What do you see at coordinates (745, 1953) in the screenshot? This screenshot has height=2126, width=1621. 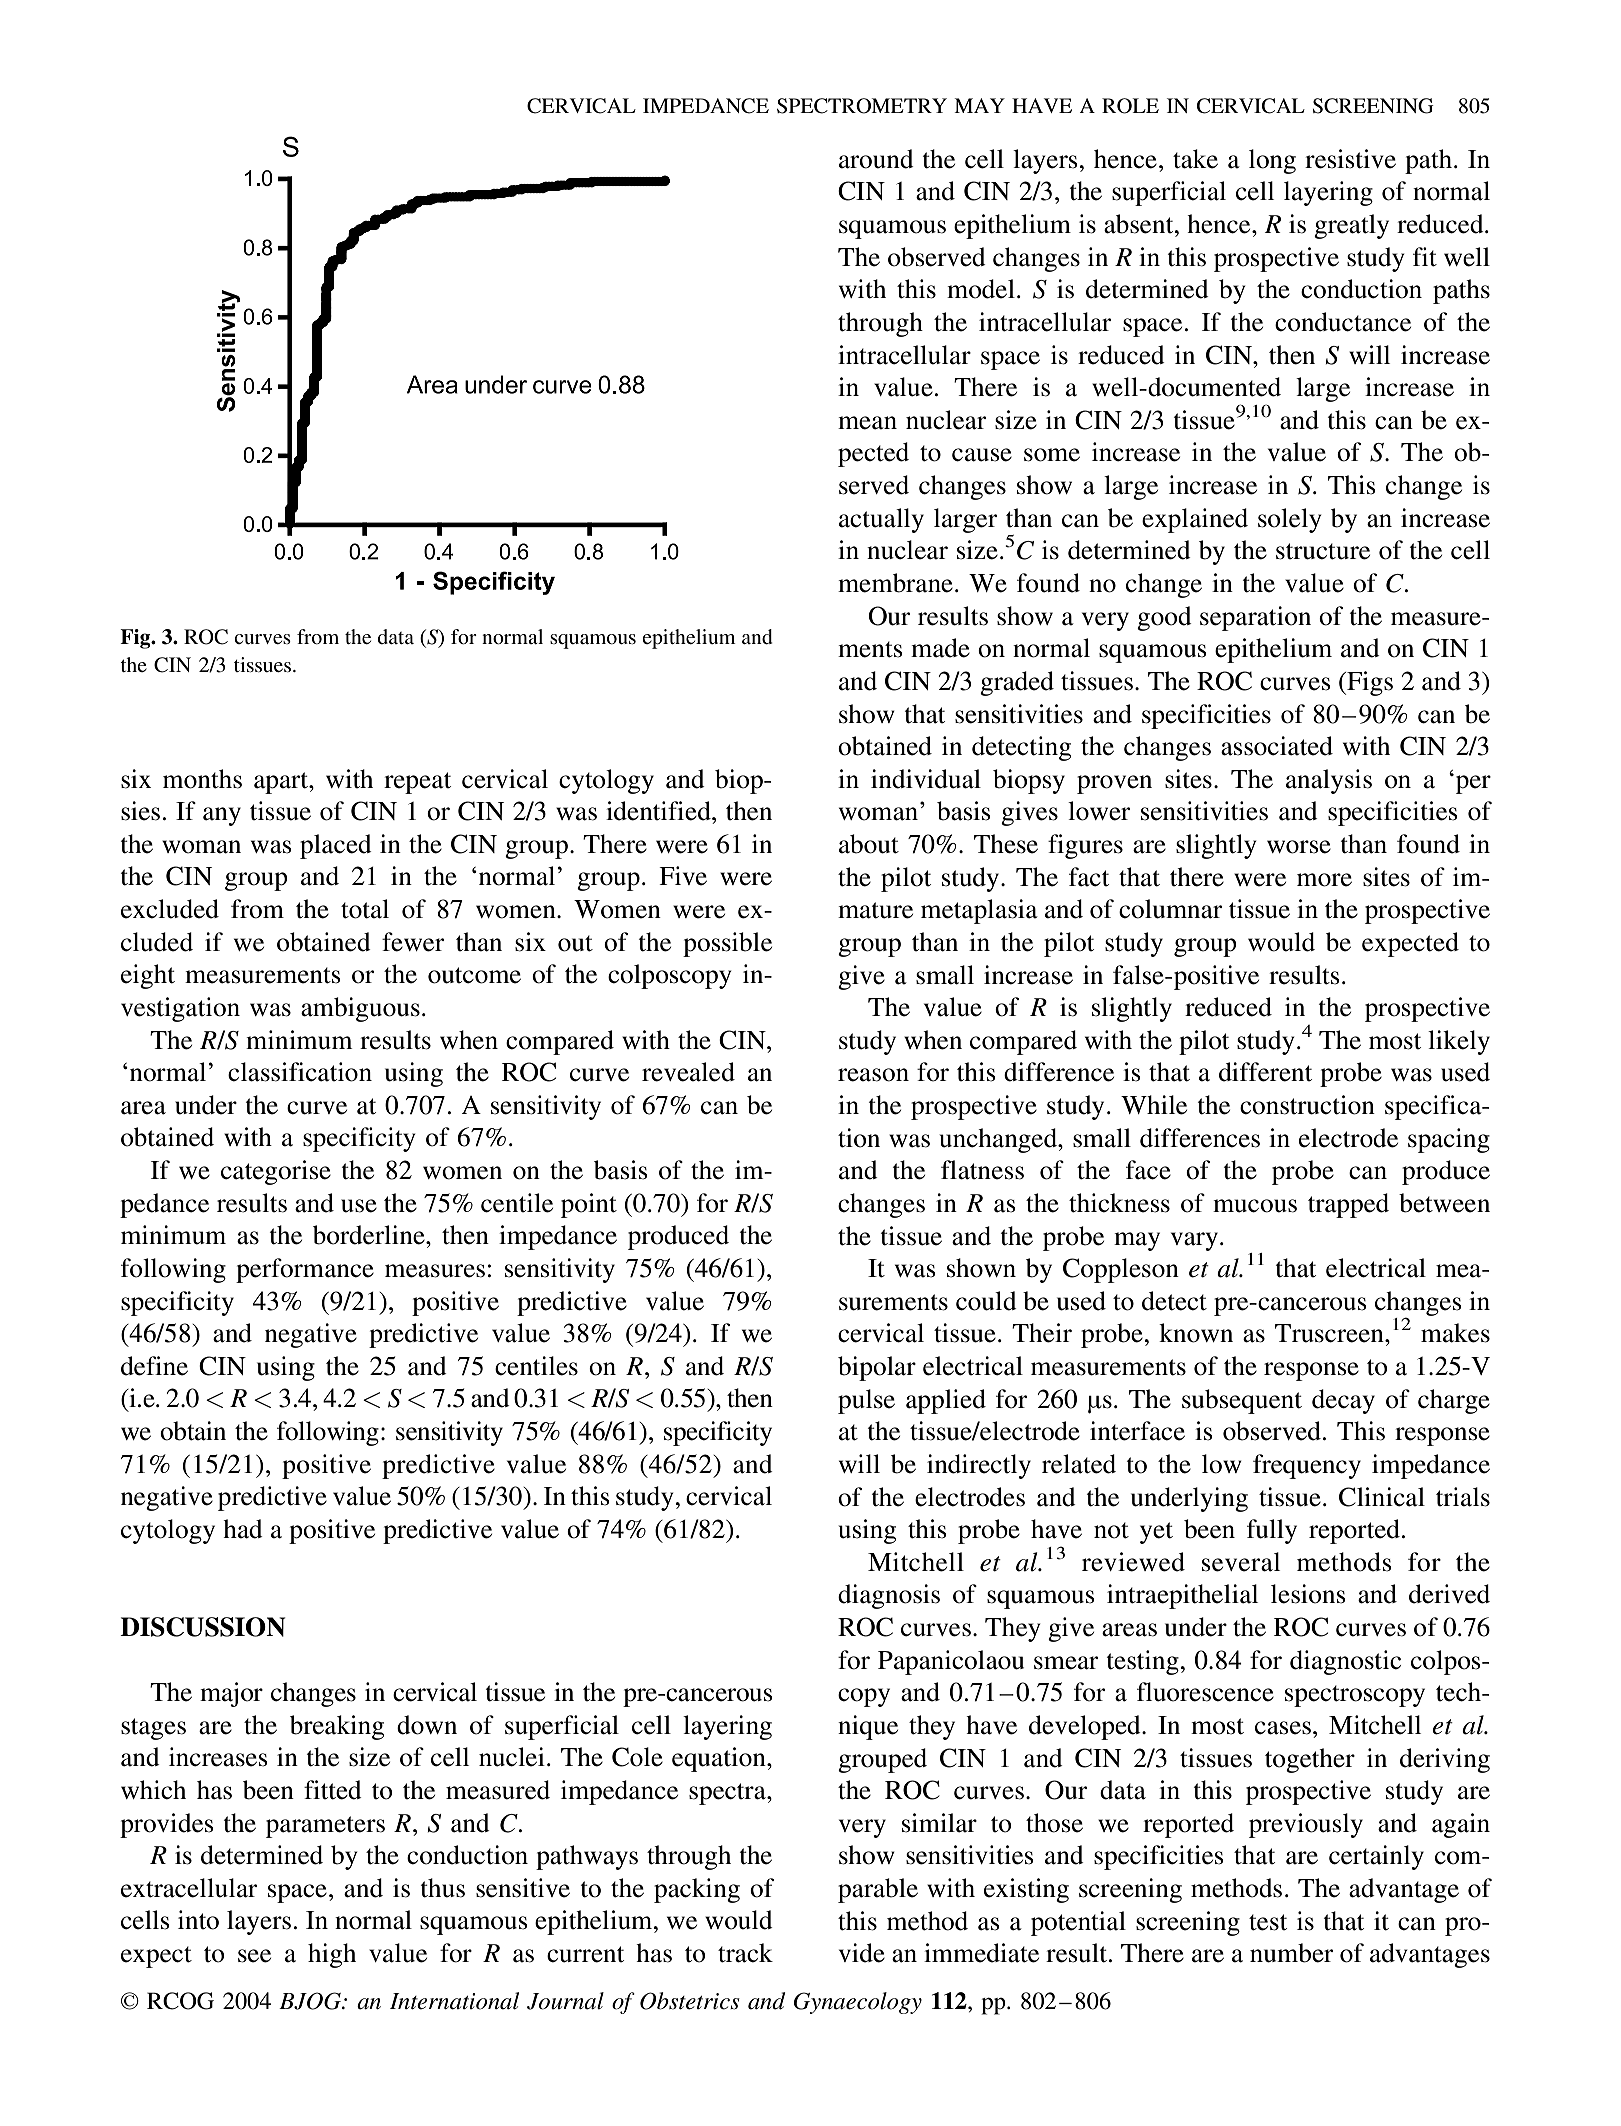 I see `track` at bounding box center [745, 1953].
